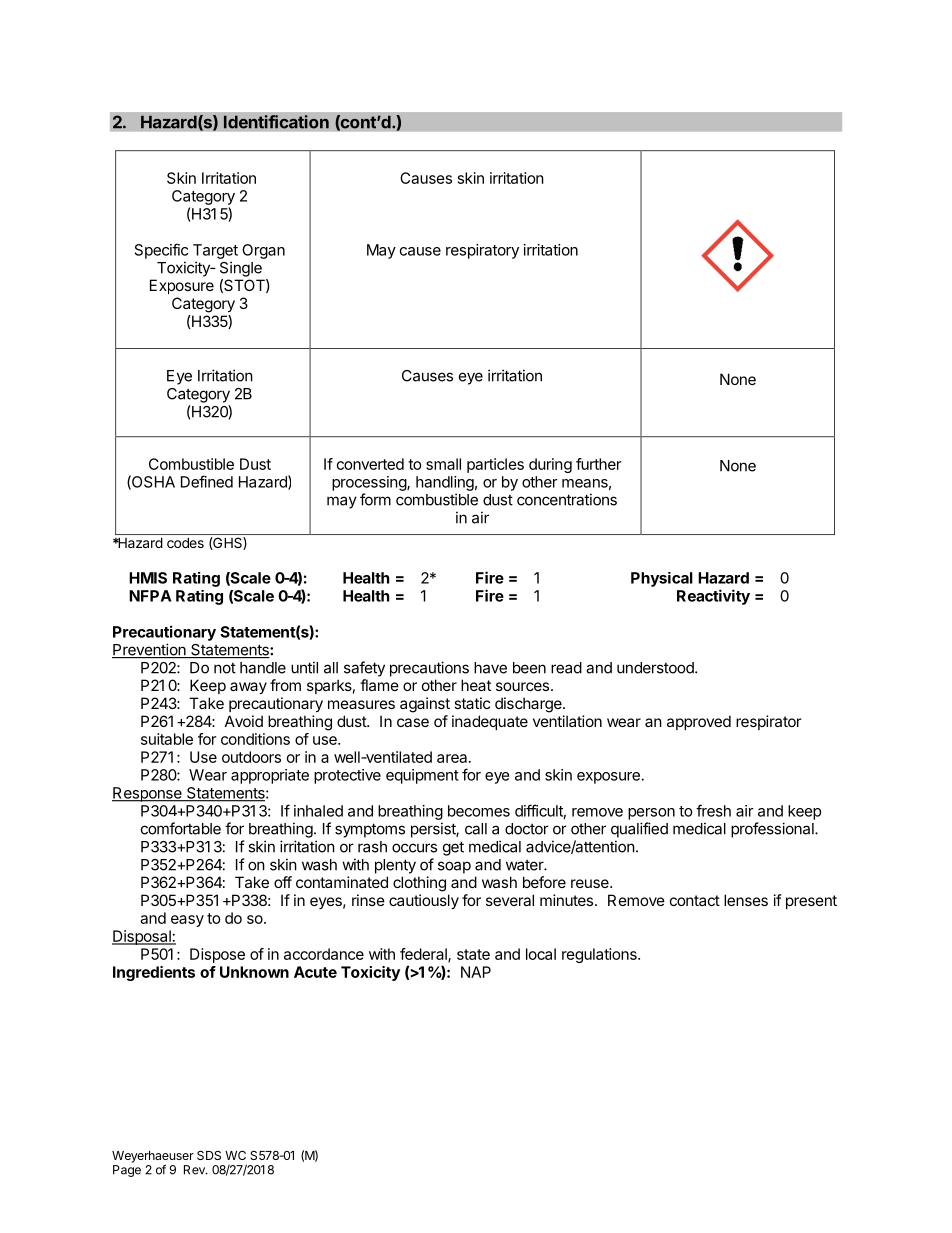 This screenshot has height=1233, width=952. What do you see at coordinates (209, 1155) in the screenshot?
I see `SDS` at bounding box center [209, 1155].
